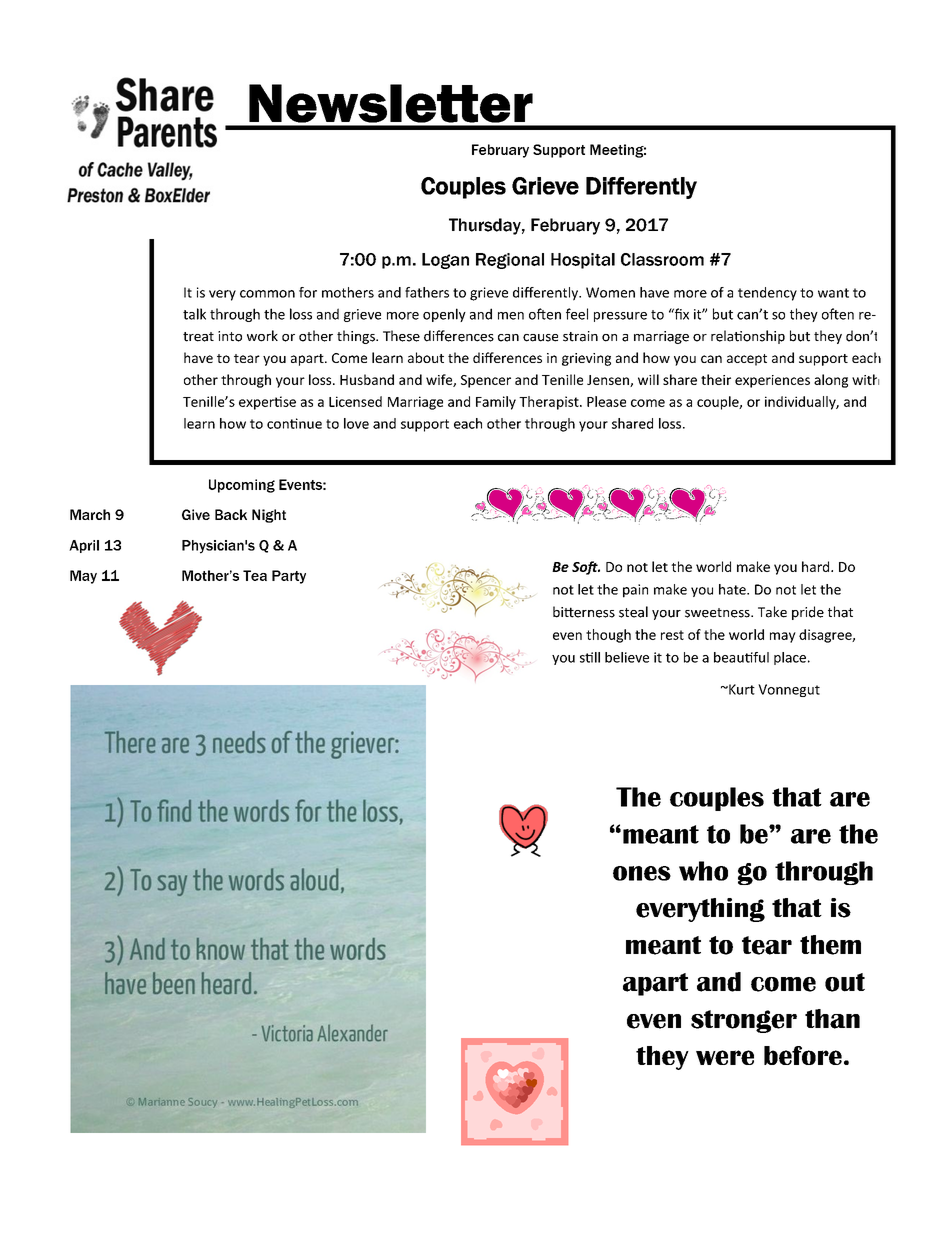 This screenshot has width=952, height=1233. Describe the element at coordinates (242, 486) in the screenshot. I see `Upcoming` at that location.
